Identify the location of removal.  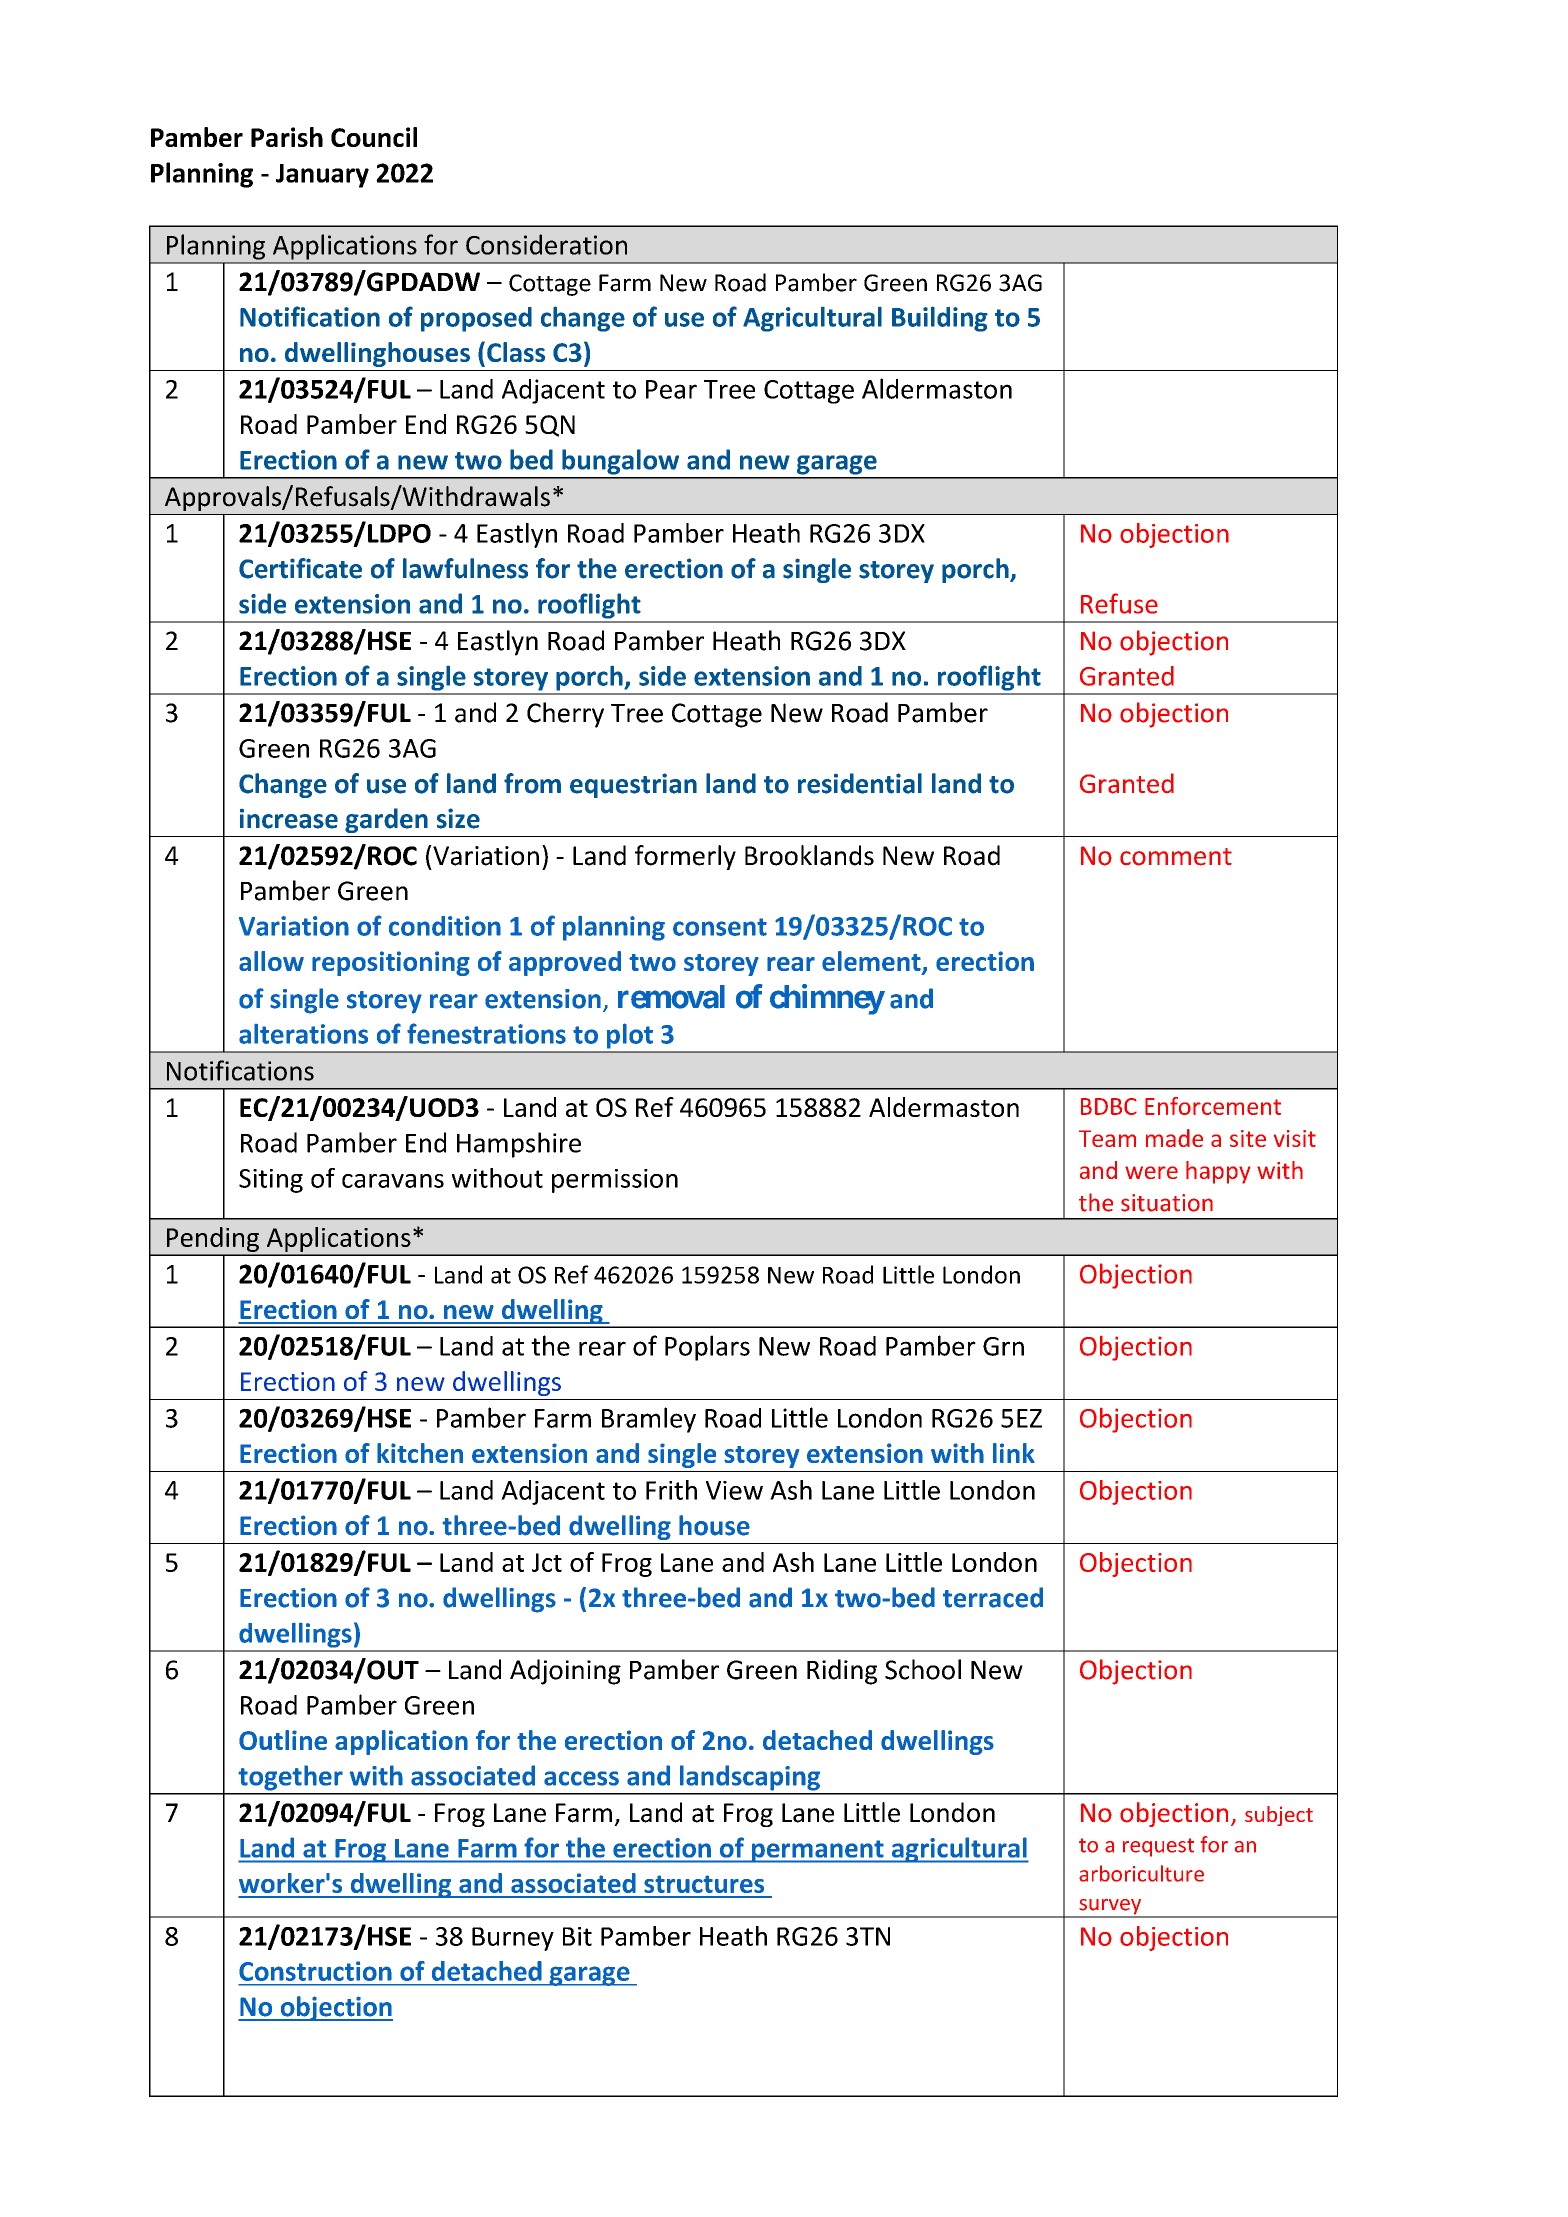
(671, 997).
